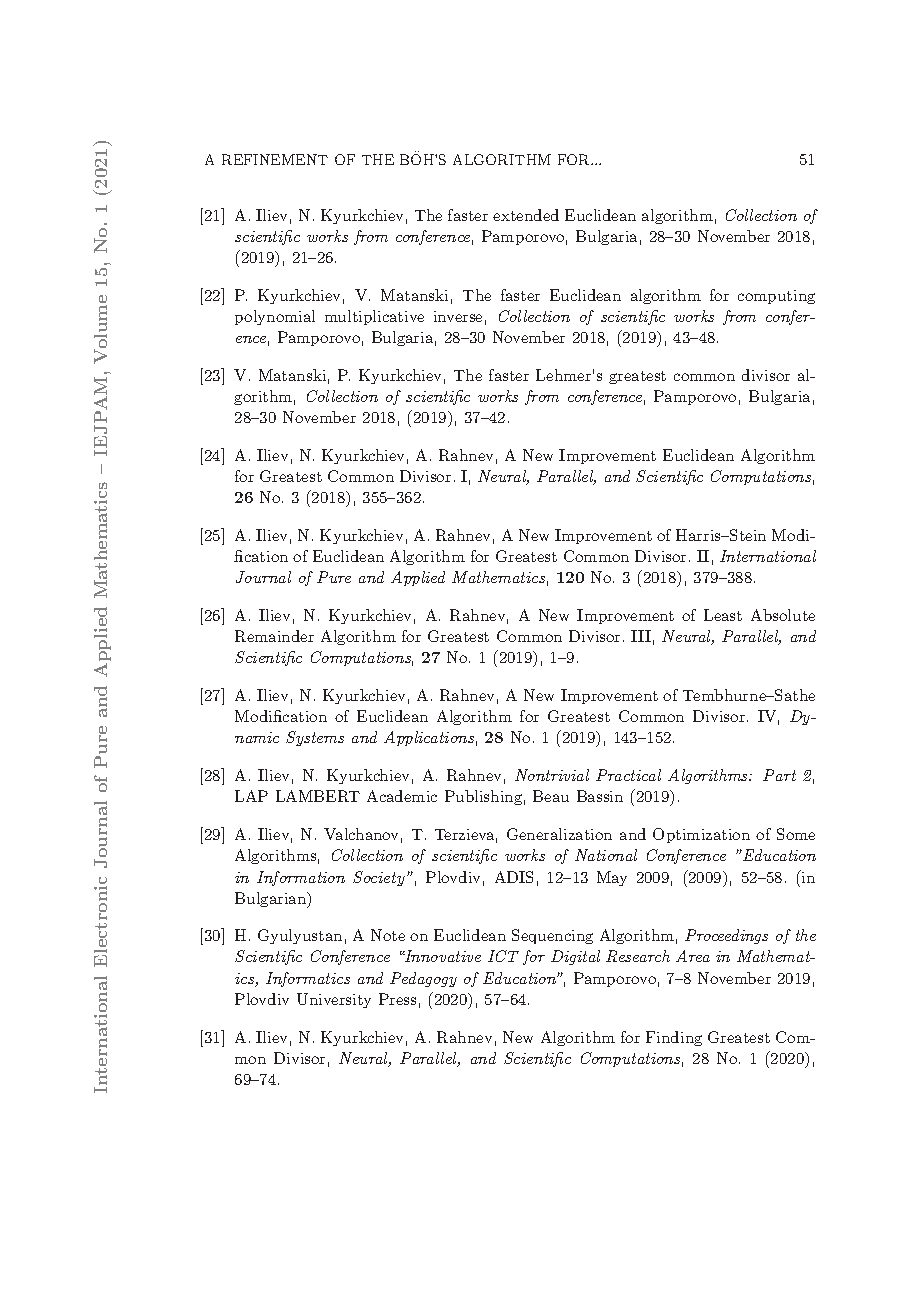 Image resolution: width=924 pixels, height=1308 pixels. Describe the element at coordinates (723, 615) in the screenshot. I see `Least` at that location.
